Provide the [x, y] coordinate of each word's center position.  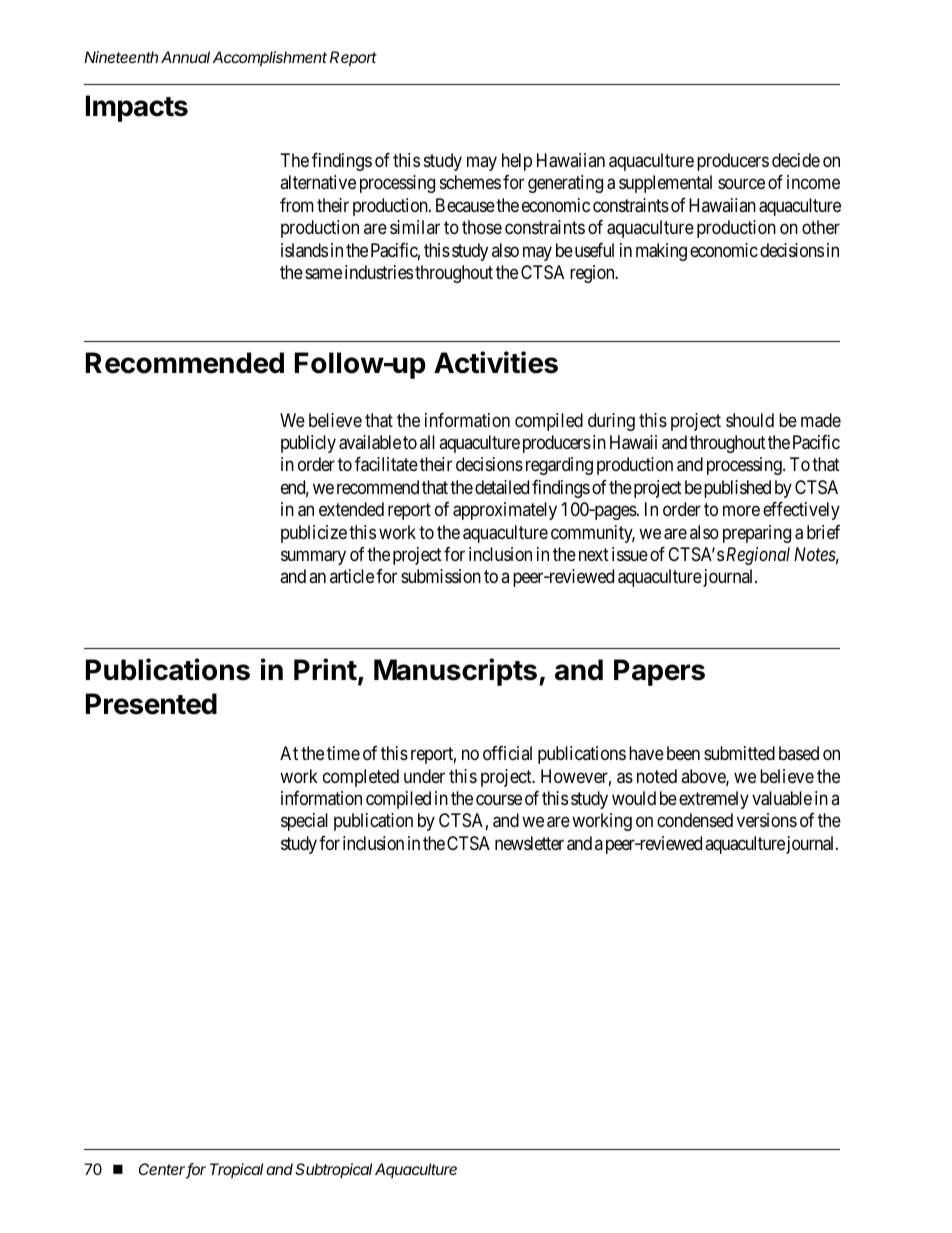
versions [767, 820]
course [499, 799]
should [750, 420]
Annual [185, 57]
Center [163, 1170]
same [323, 273]
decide [796, 160]
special [304, 822]
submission [441, 576]
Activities [496, 362]
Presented [151, 704]
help [517, 162]
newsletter [529, 843]
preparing [757, 534]
